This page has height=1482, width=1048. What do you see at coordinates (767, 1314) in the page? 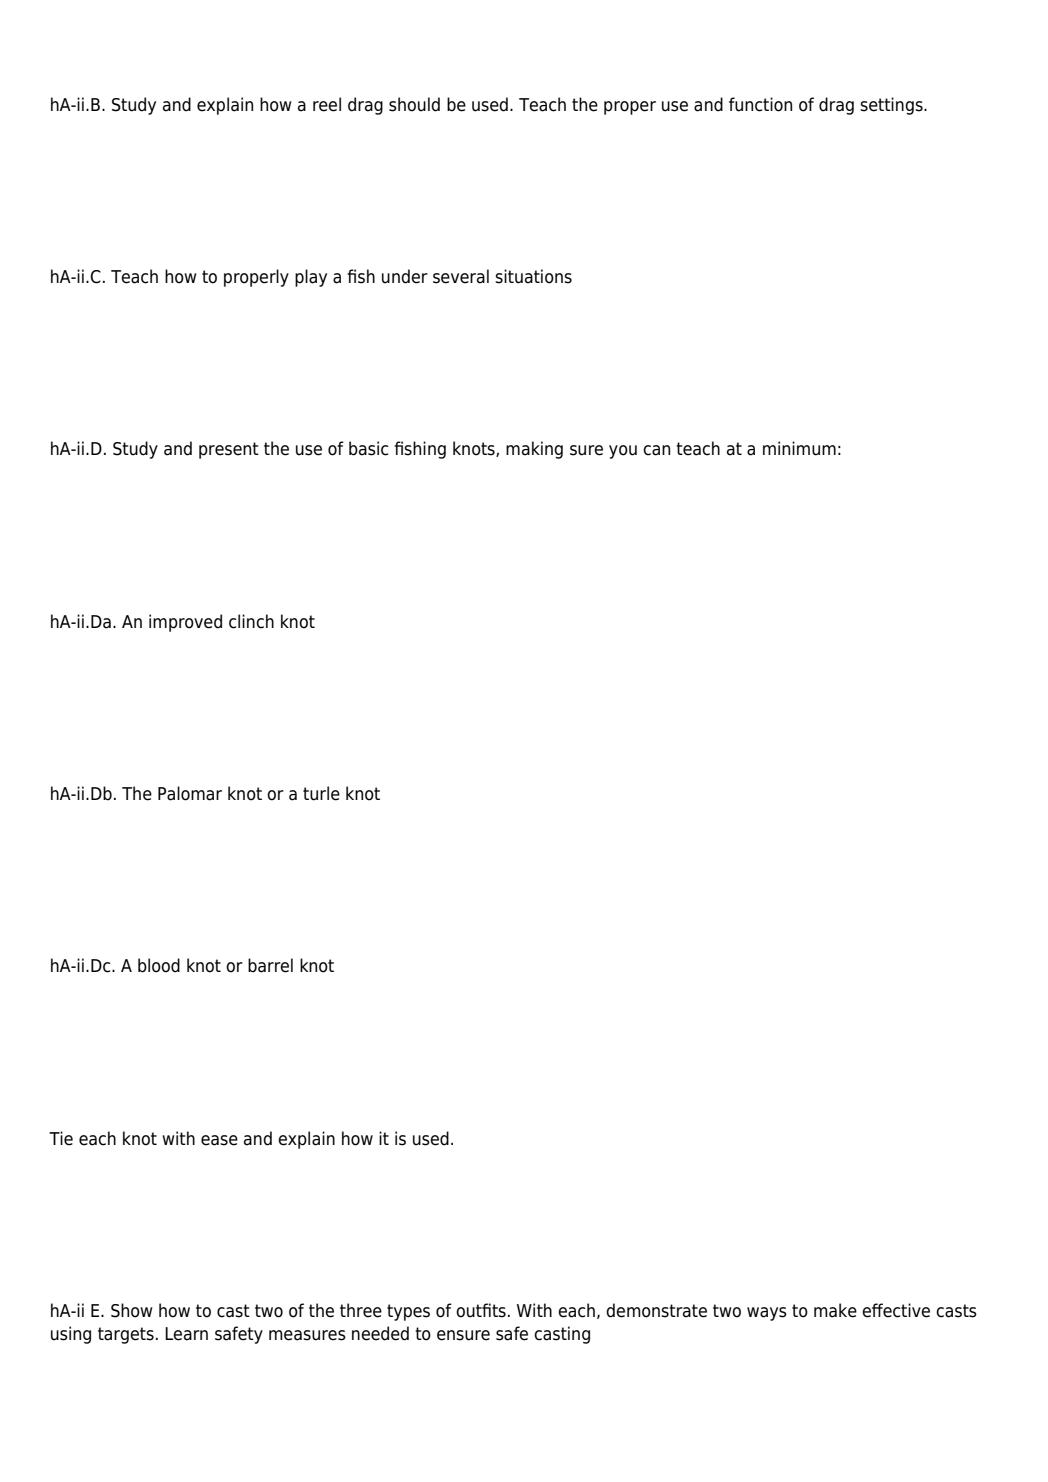
I see `ways` at bounding box center [767, 1314].
